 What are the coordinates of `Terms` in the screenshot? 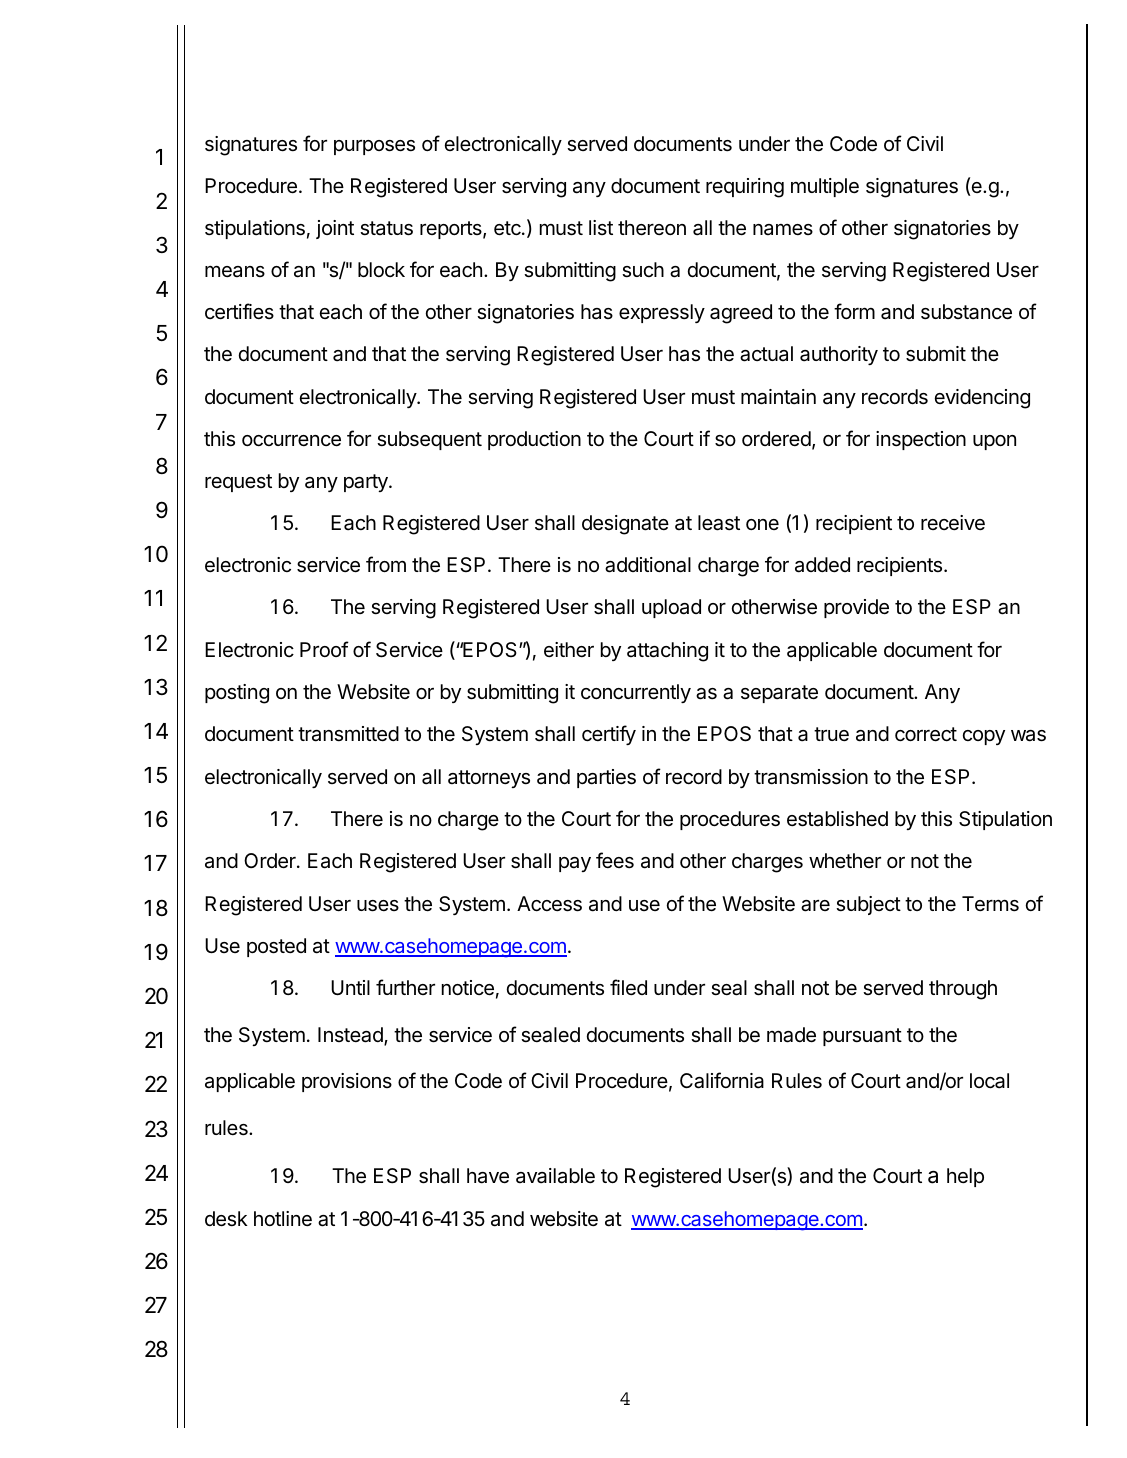 It's located at (990, 904).
